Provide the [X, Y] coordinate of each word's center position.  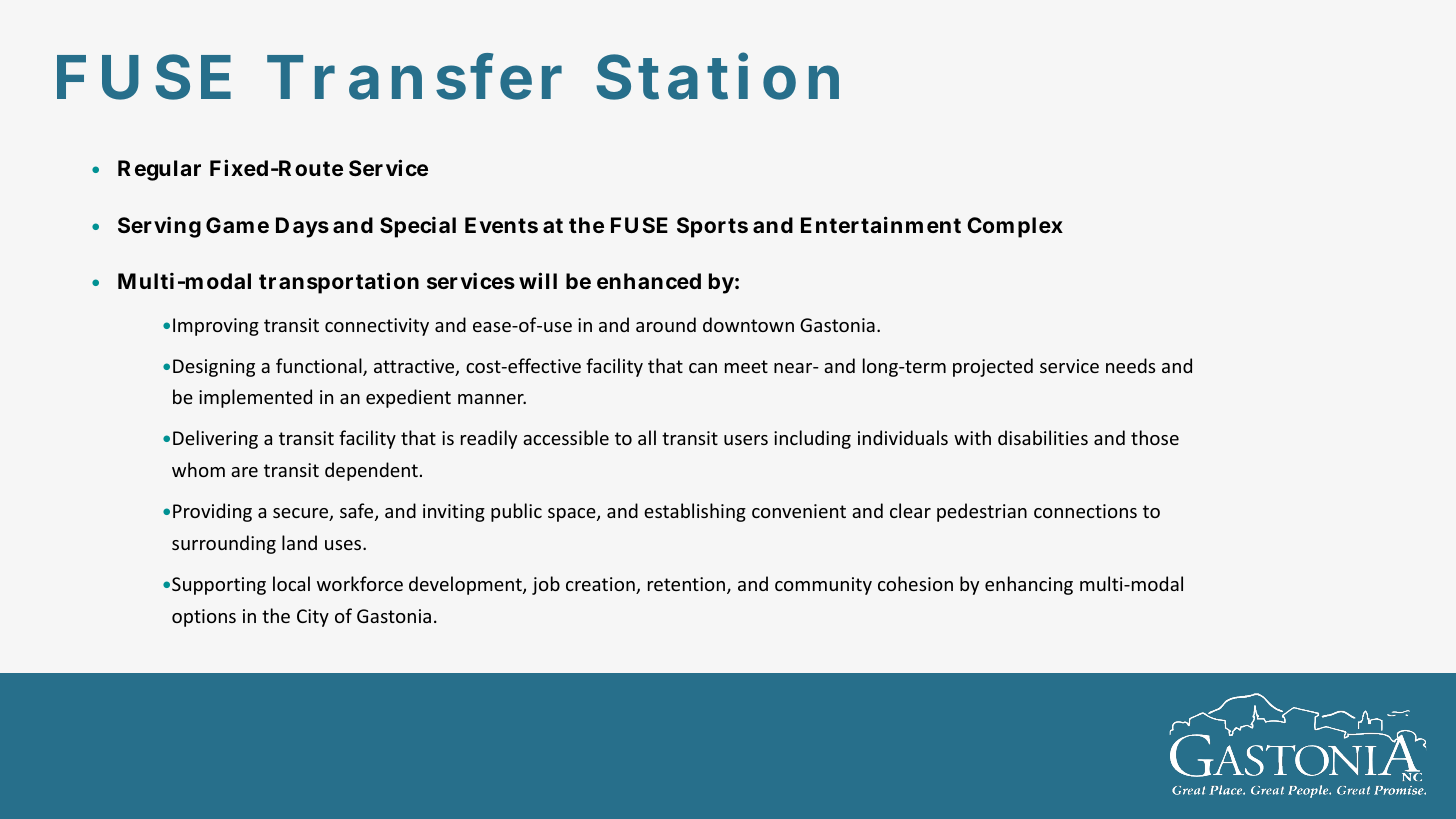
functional [320, 367]
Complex [1015, 227]
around [666, 324]
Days [302, 227]
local [291, 583]
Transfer [414, 76]
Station [717, 76]
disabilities [1043, 437]
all [647, 437]
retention [688, 585]
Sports [712, 227]
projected [993, 367]
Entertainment [881, 224]
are [244, 472]
